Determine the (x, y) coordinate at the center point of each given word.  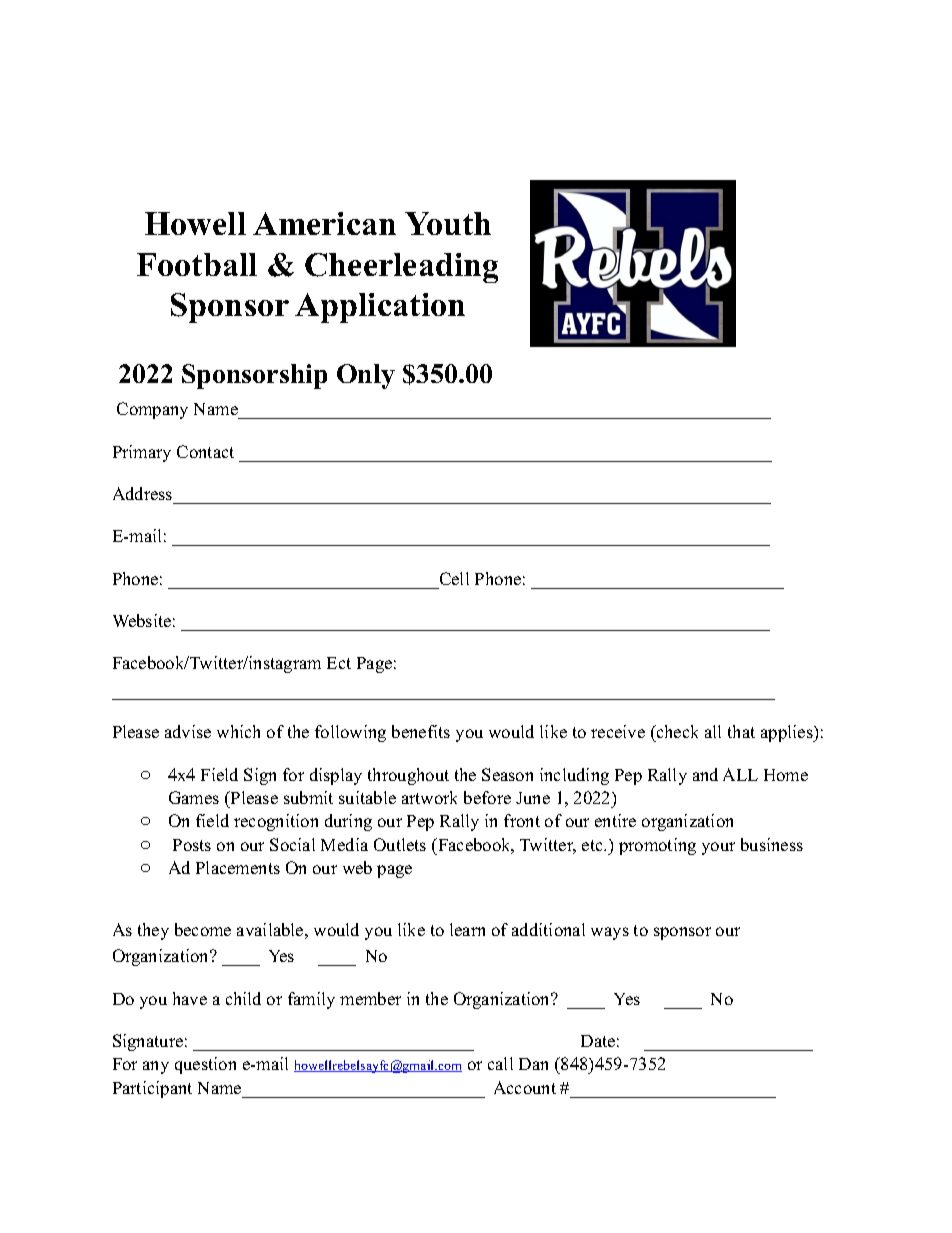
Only (366, 376)
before (487, 797)
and (705, 774)
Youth (448, 223)
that (741, 731)
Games (194, 797)
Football (197, 264)
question (205, 1065)
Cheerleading (401, 268)
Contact (205, 451)
